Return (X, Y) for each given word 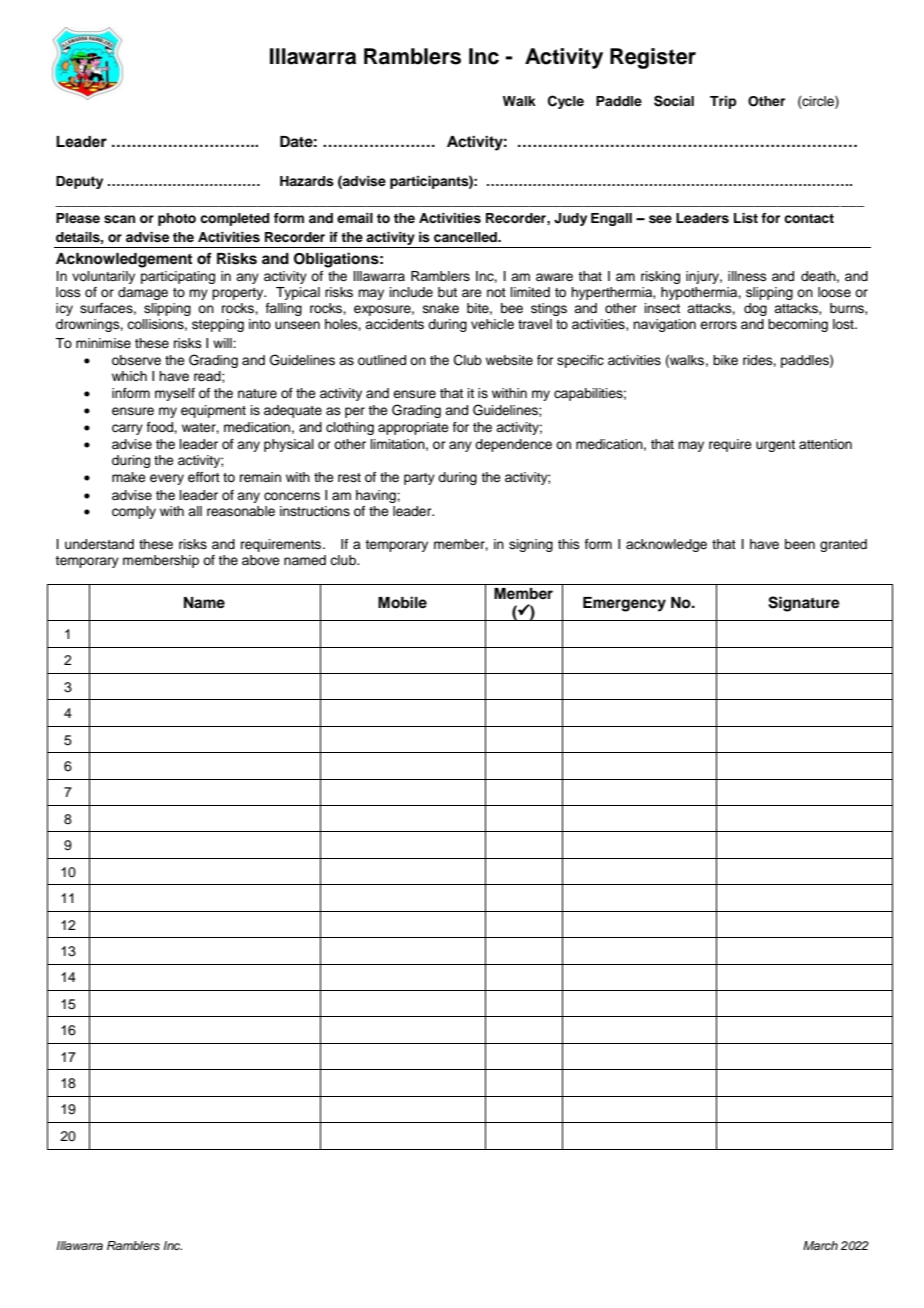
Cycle (566, 102)
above (261, 560)
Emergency (624, 604)
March (820, 1245)
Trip (723, 102)
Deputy (79, 182)
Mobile (402, 602)
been (800, 544)
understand (99, 544)
